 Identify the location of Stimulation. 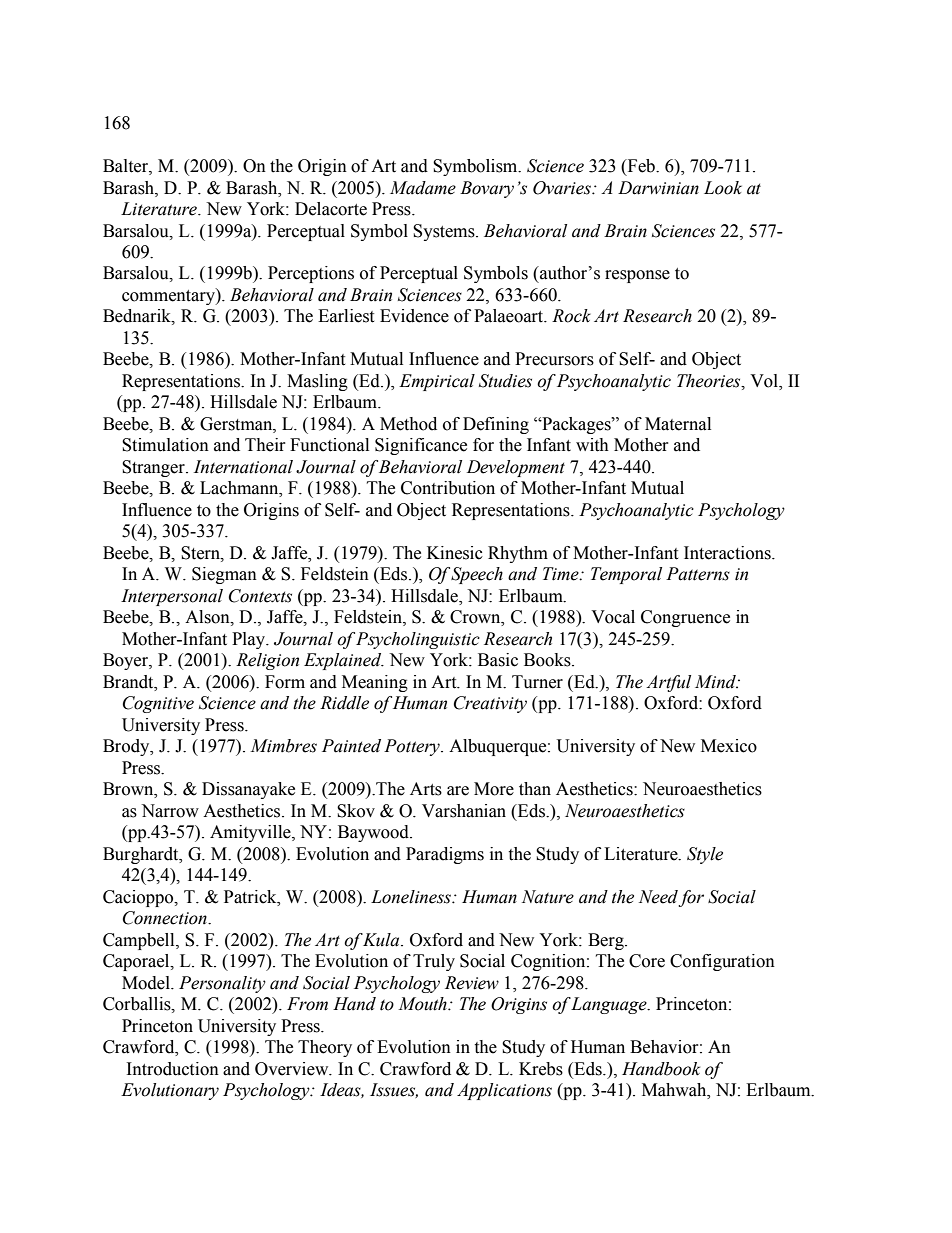
(165, 445).
